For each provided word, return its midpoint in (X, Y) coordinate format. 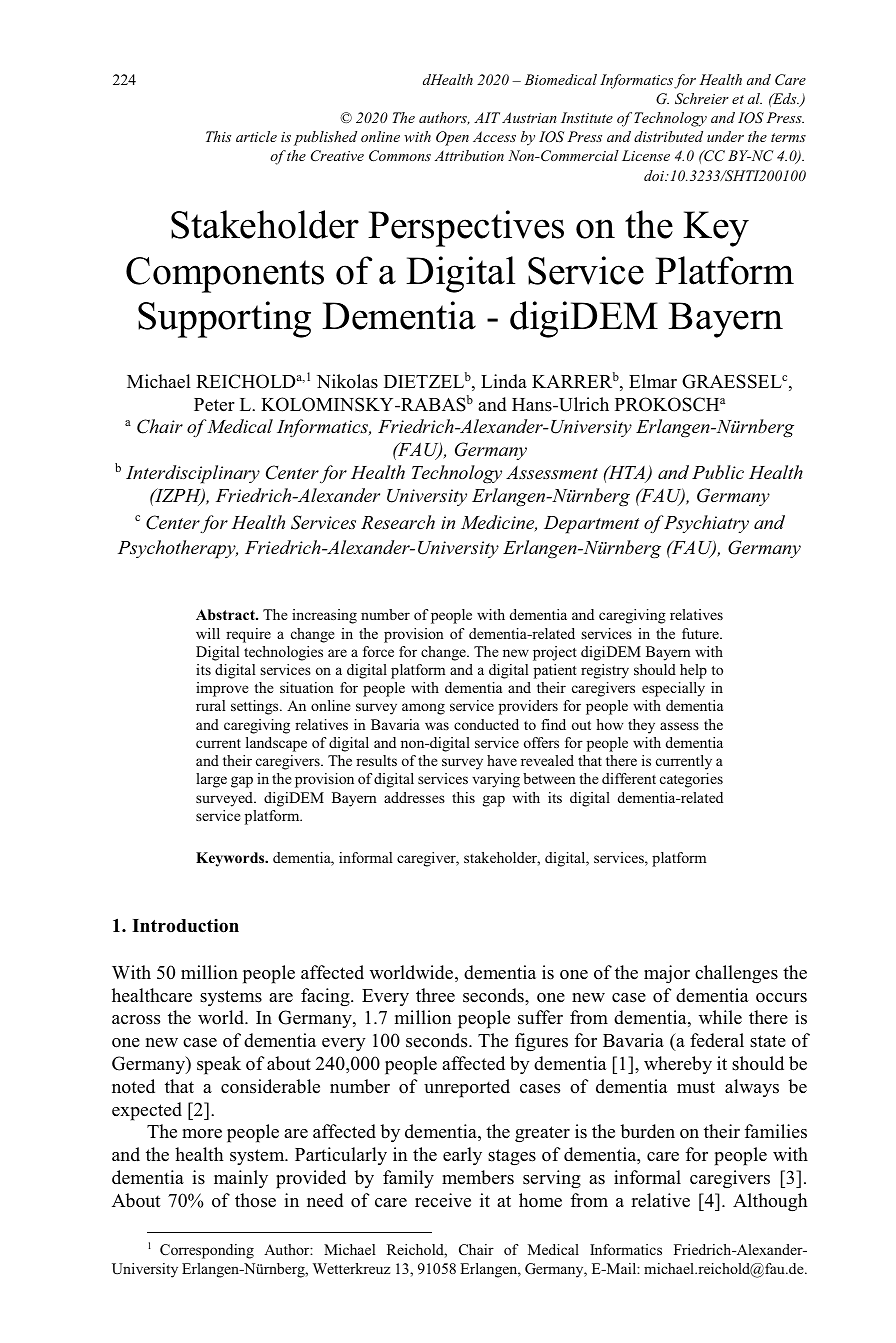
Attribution (469, 155)
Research (398, 522)
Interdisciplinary (193, 474)
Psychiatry (705, 524)
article (256, 136)
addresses (414, 797)
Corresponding (207, 1251)
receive (443, 1200)
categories (691, 780)
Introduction (185, 925)
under (725, 136)
